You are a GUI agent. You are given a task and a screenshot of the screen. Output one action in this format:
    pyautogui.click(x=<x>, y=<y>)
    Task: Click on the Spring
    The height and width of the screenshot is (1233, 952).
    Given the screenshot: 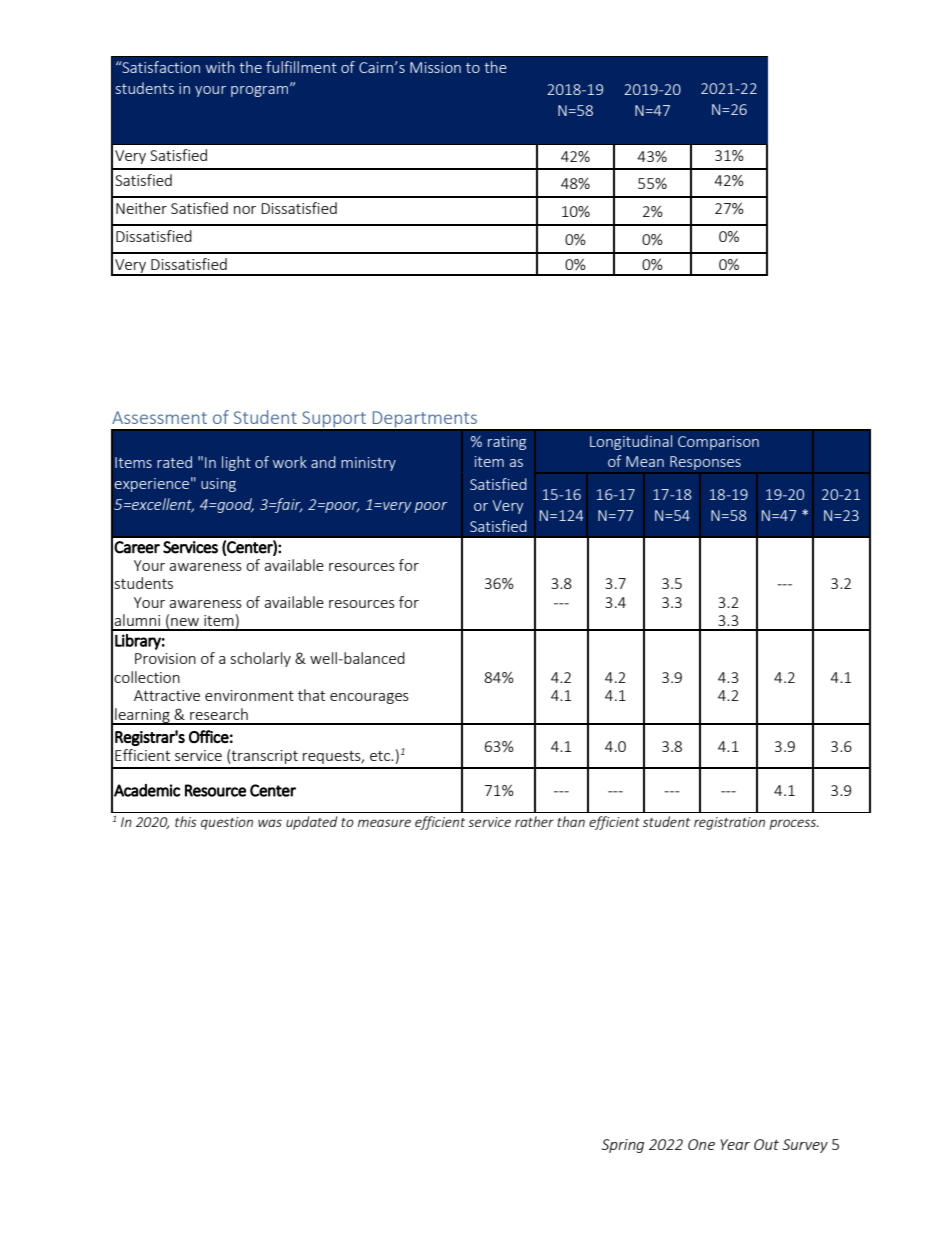 What is the action you would take?
    pyautogui.click(x=623, y=1146)
